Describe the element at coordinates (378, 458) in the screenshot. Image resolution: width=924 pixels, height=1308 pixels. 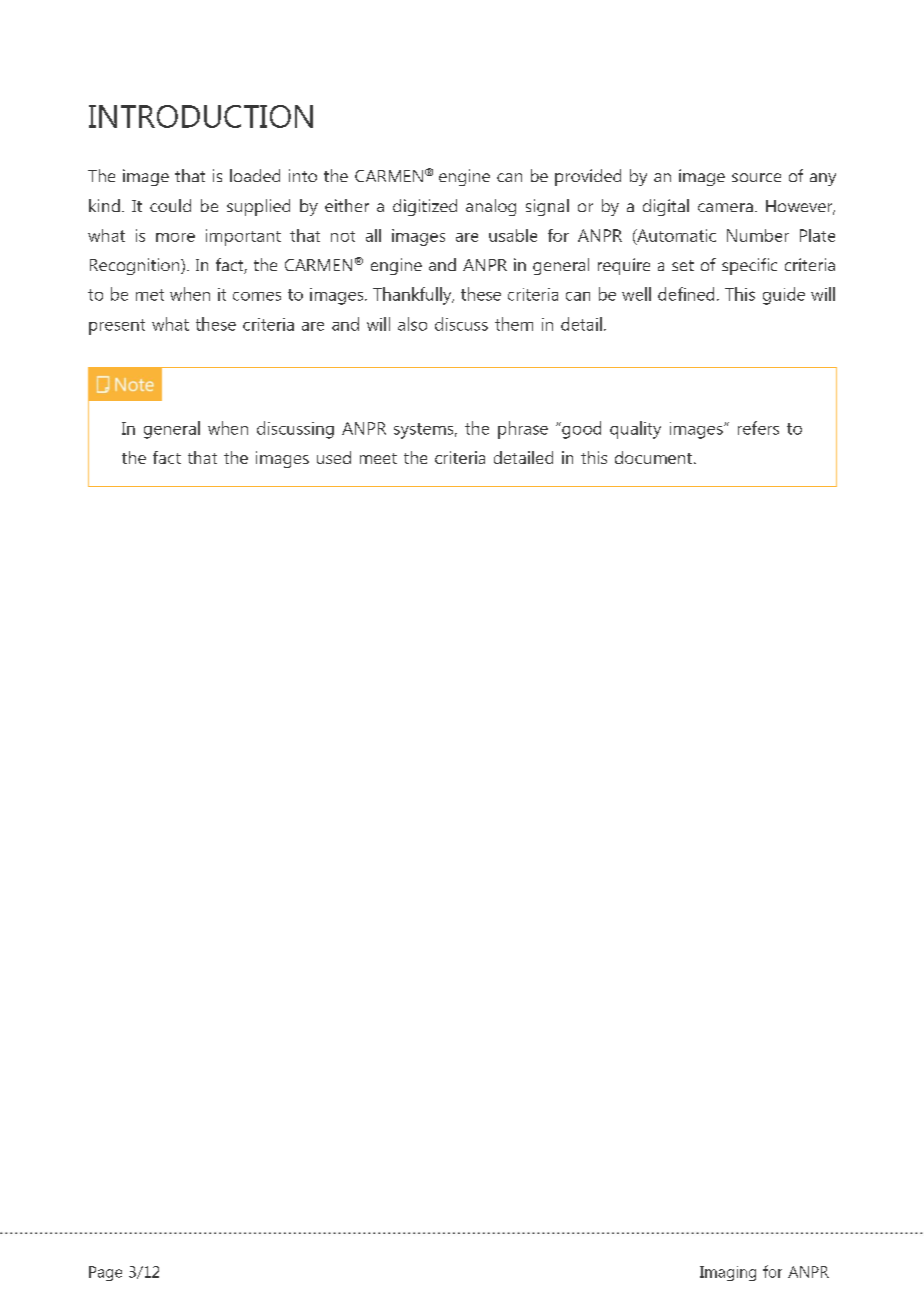
I see `meet` at that location.
